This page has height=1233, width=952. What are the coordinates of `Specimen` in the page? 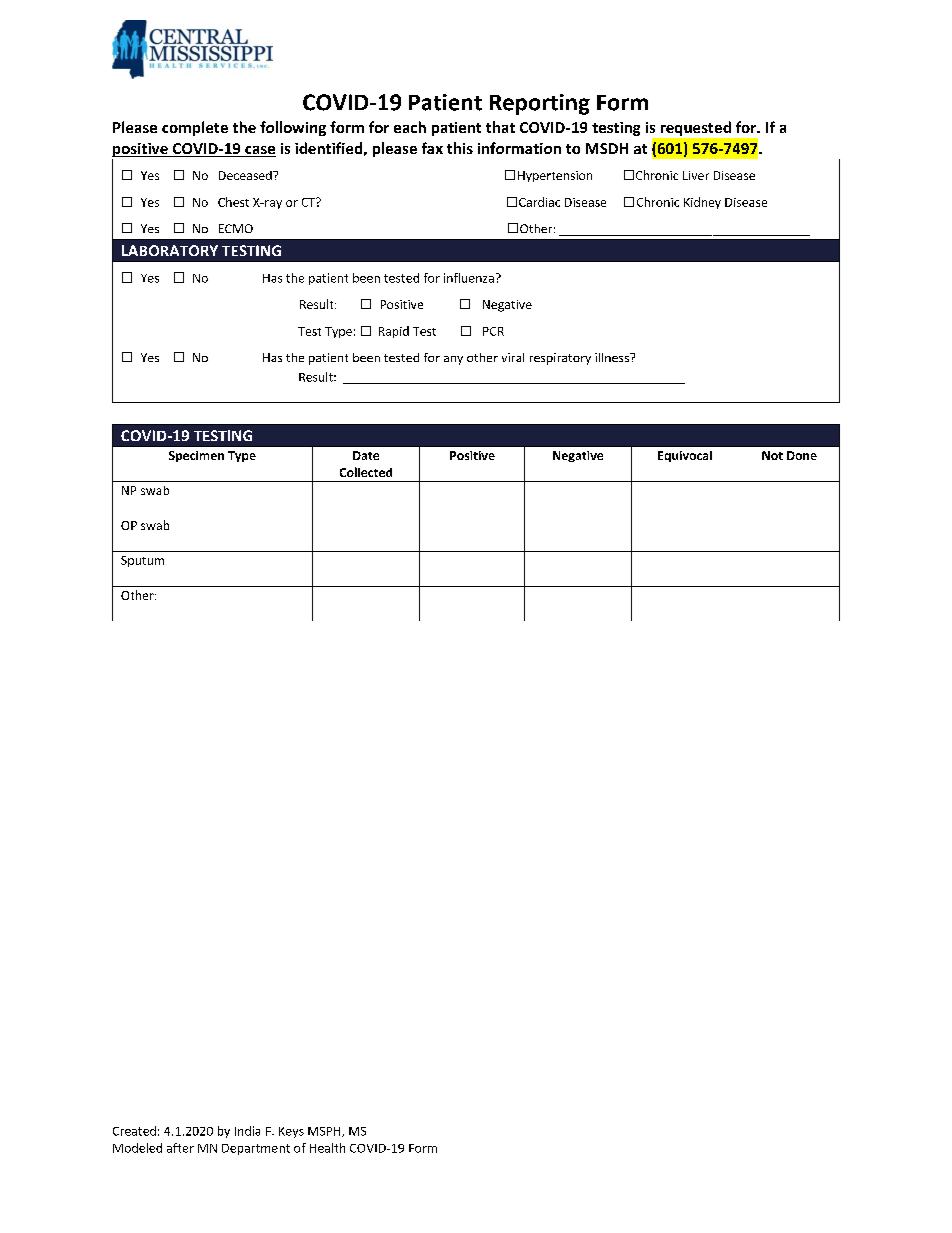 It's located at (196, 456).
